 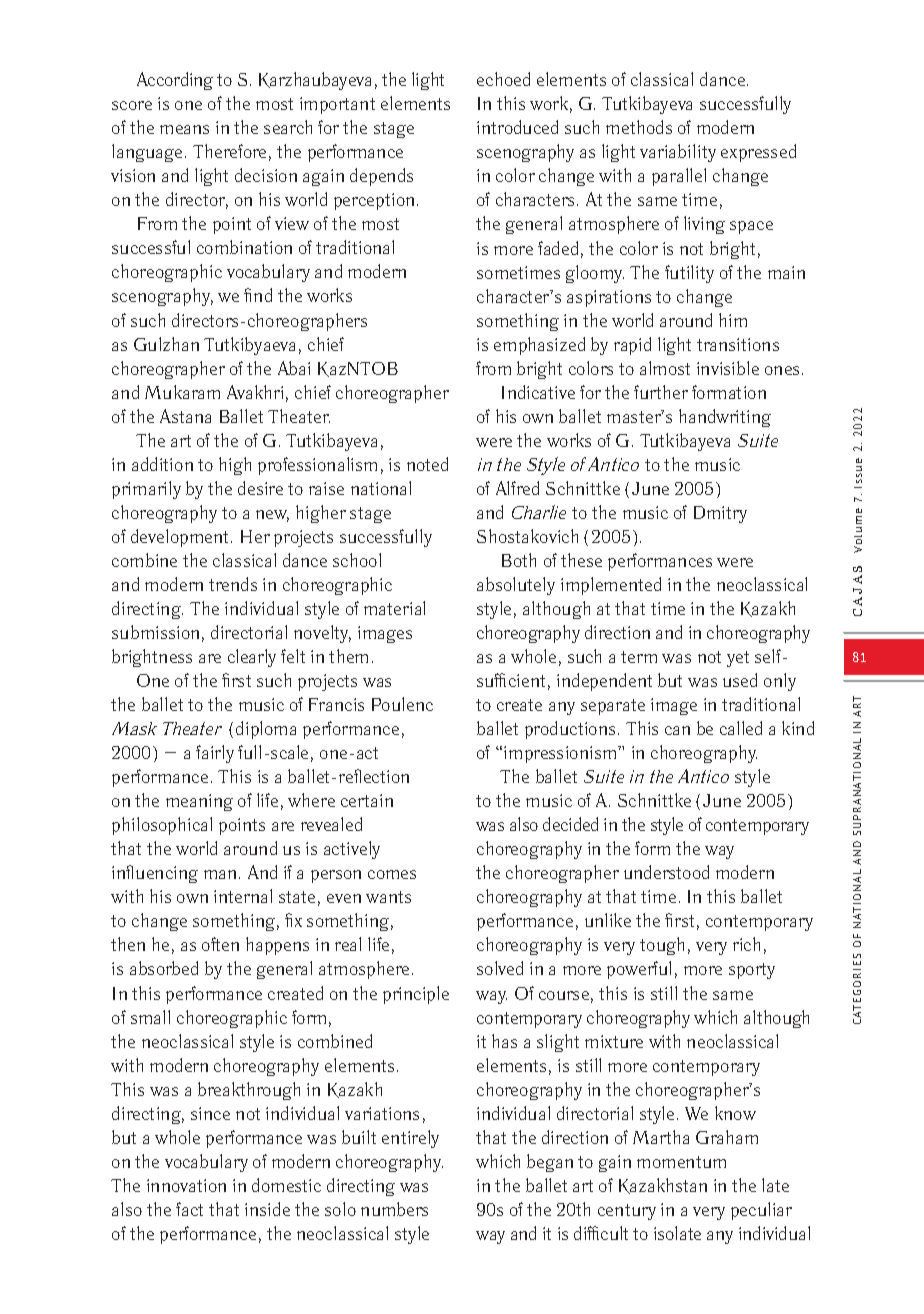 I want to click on meaning, so click(x=199, y=802).
